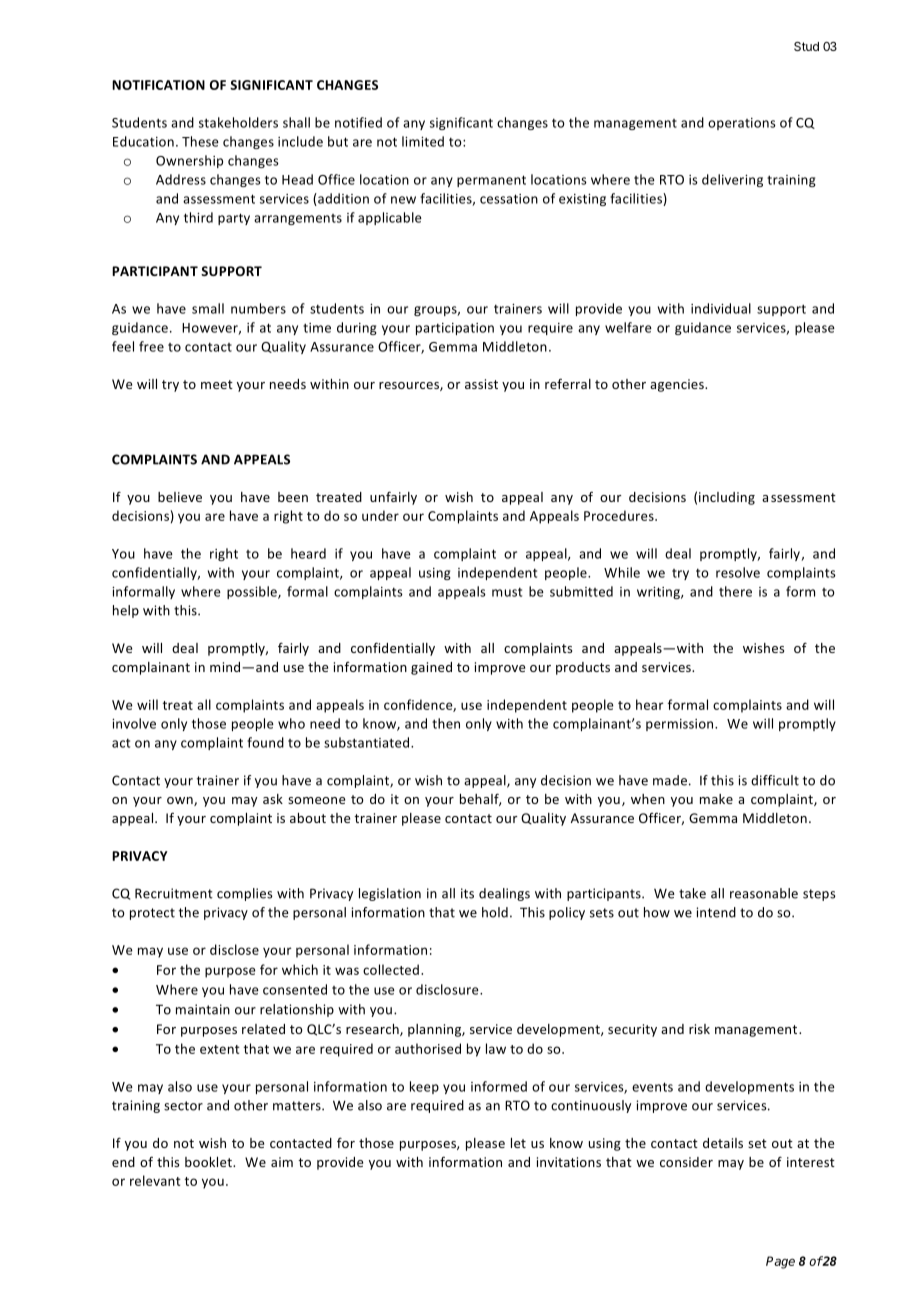 The width and height of the screenshot is (924, 1308). Describe the element at coordinates (681, 725) in the screenshot. I see `permission` at that location.
